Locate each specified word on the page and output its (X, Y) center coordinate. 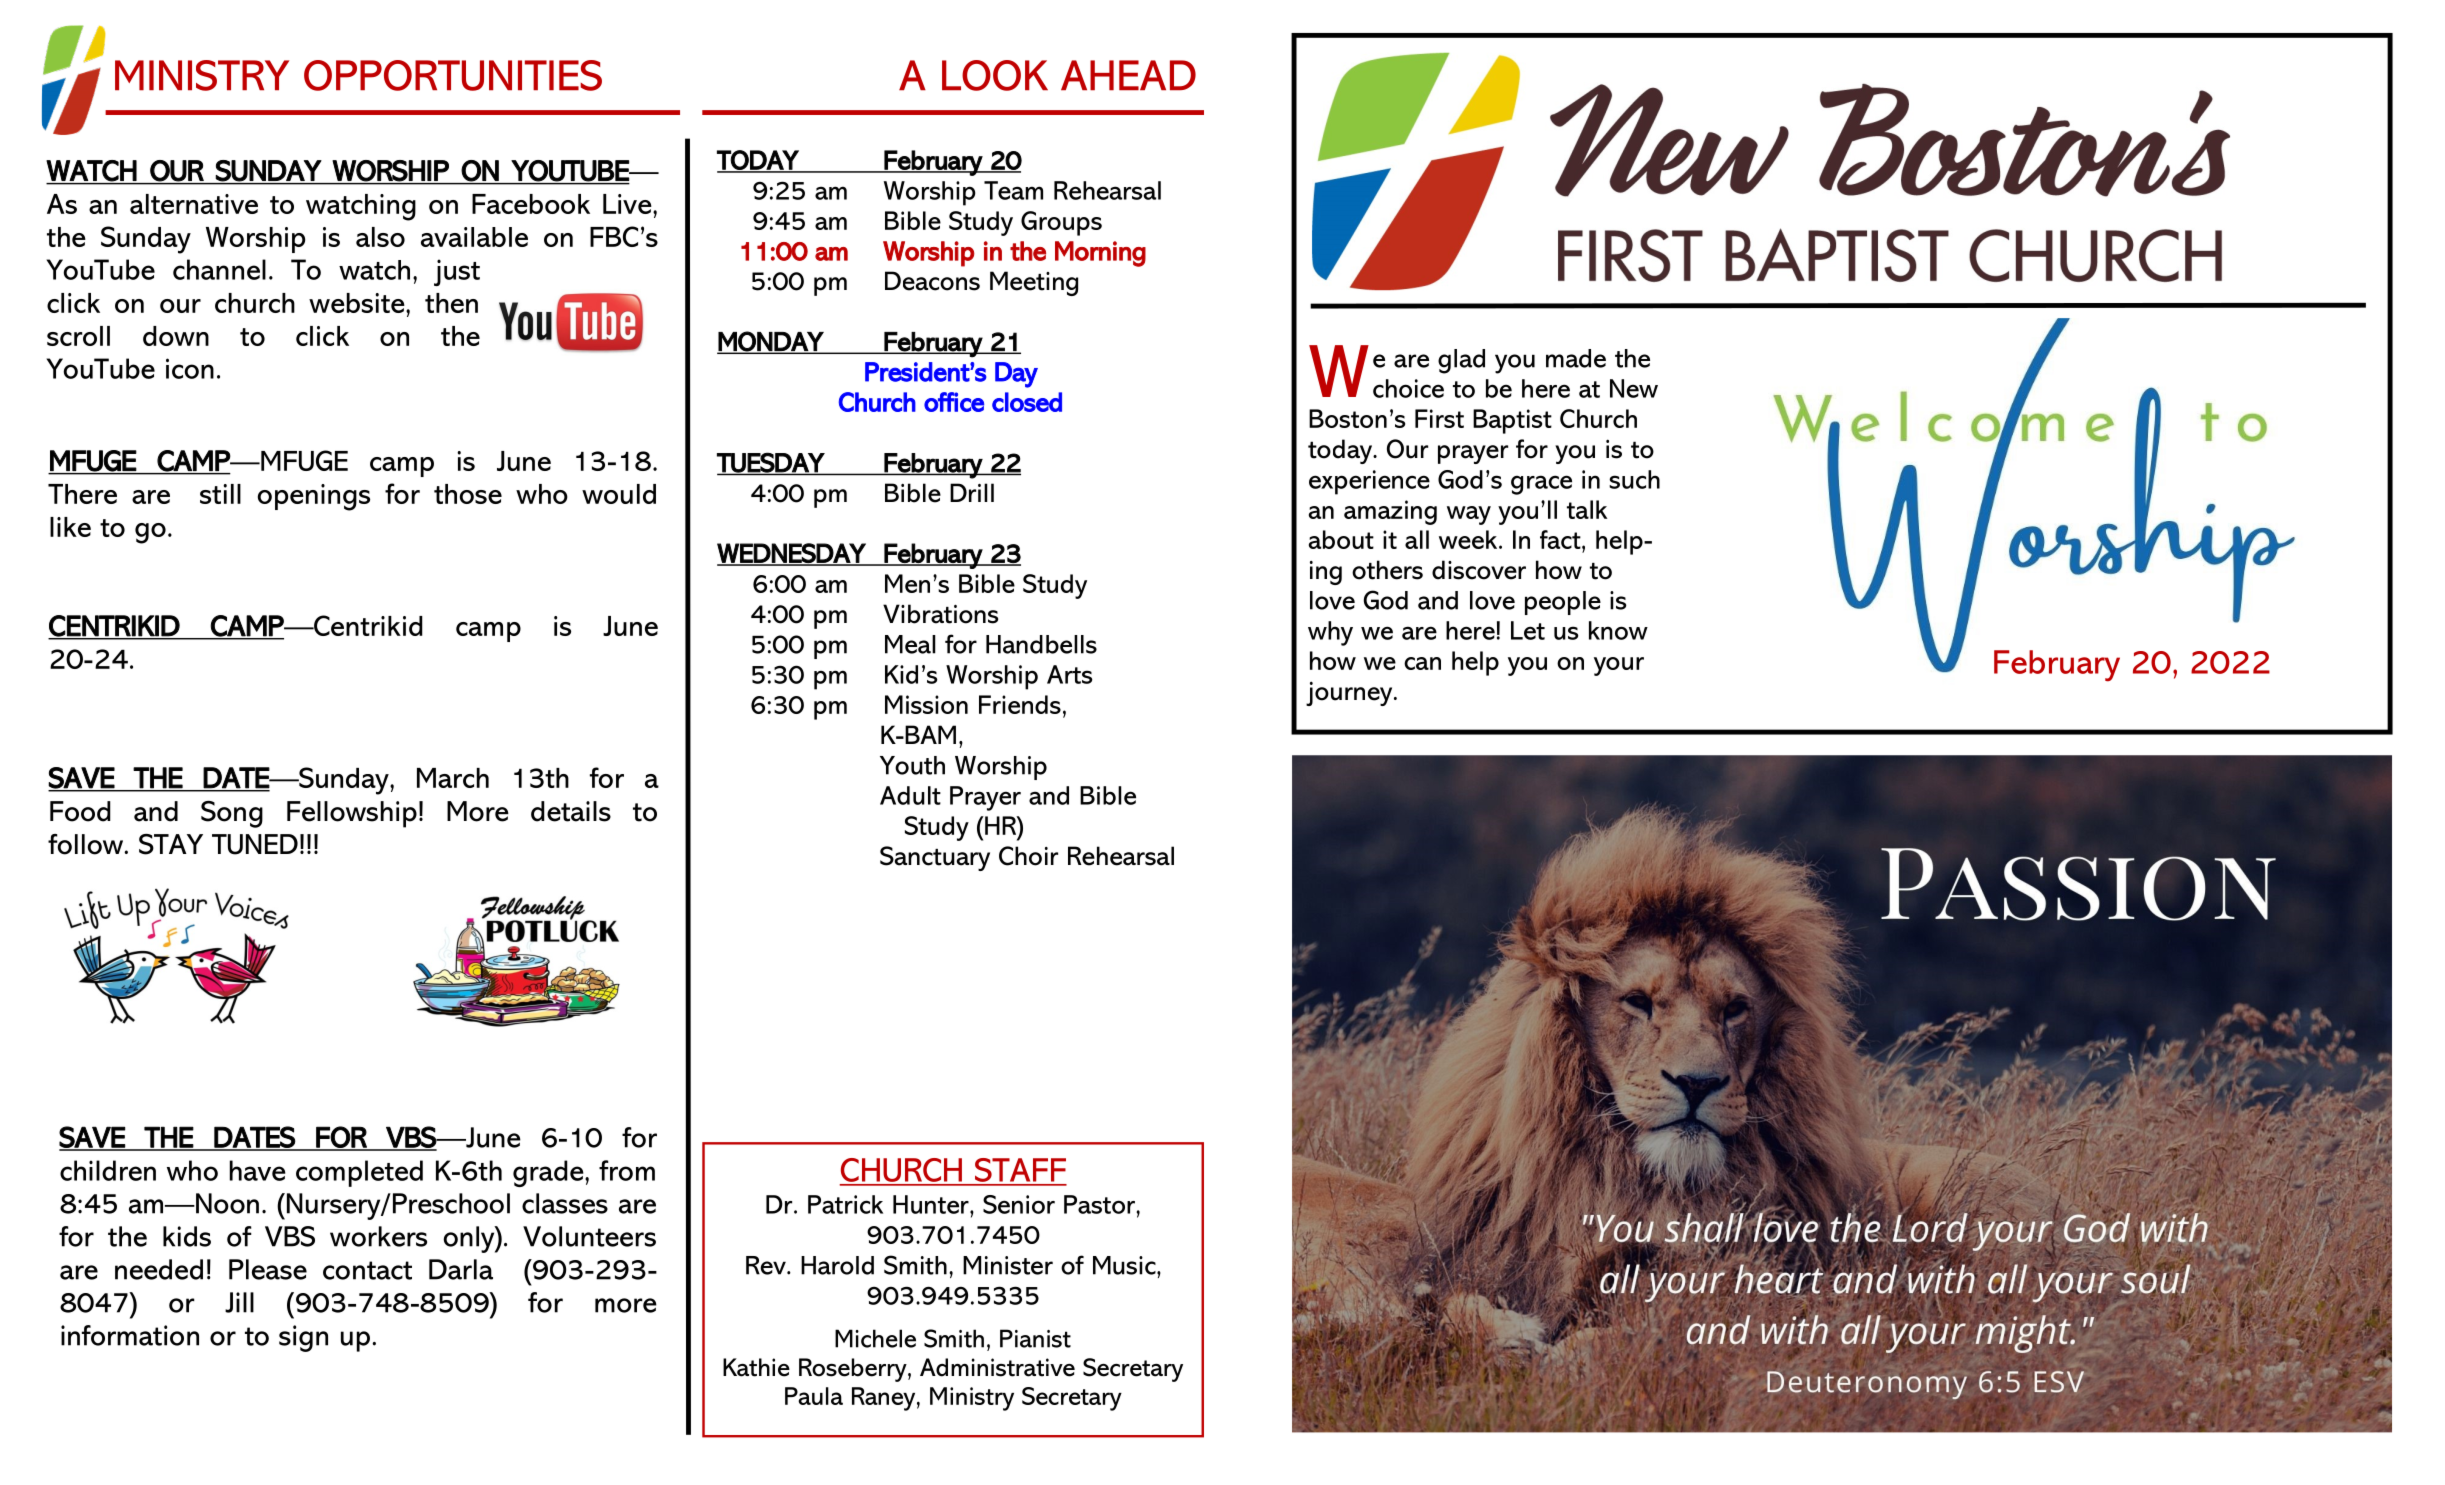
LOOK (995, 75)
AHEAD (1128, 75)
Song (232, 814)
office (954, 402)
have (258, 1170)
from (627, 1170)
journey (1350, 693)
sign (303, 1338)
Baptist (1512, 421)
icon (190, 368)
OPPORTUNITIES (453, 75)
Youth (912, 765)
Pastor (1100, 1204)
